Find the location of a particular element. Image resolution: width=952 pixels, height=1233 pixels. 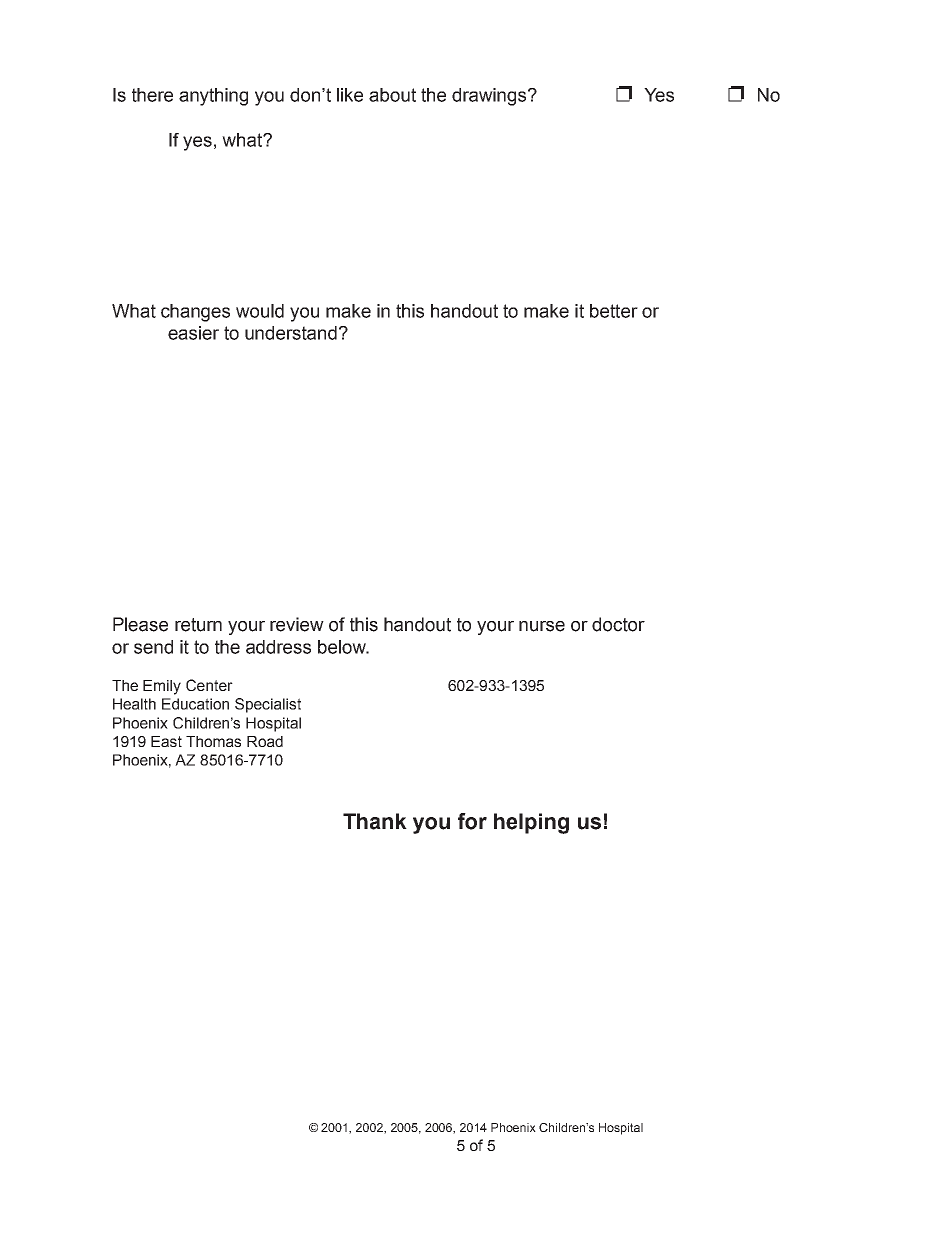

easier is located at coordinates (193, 333).
